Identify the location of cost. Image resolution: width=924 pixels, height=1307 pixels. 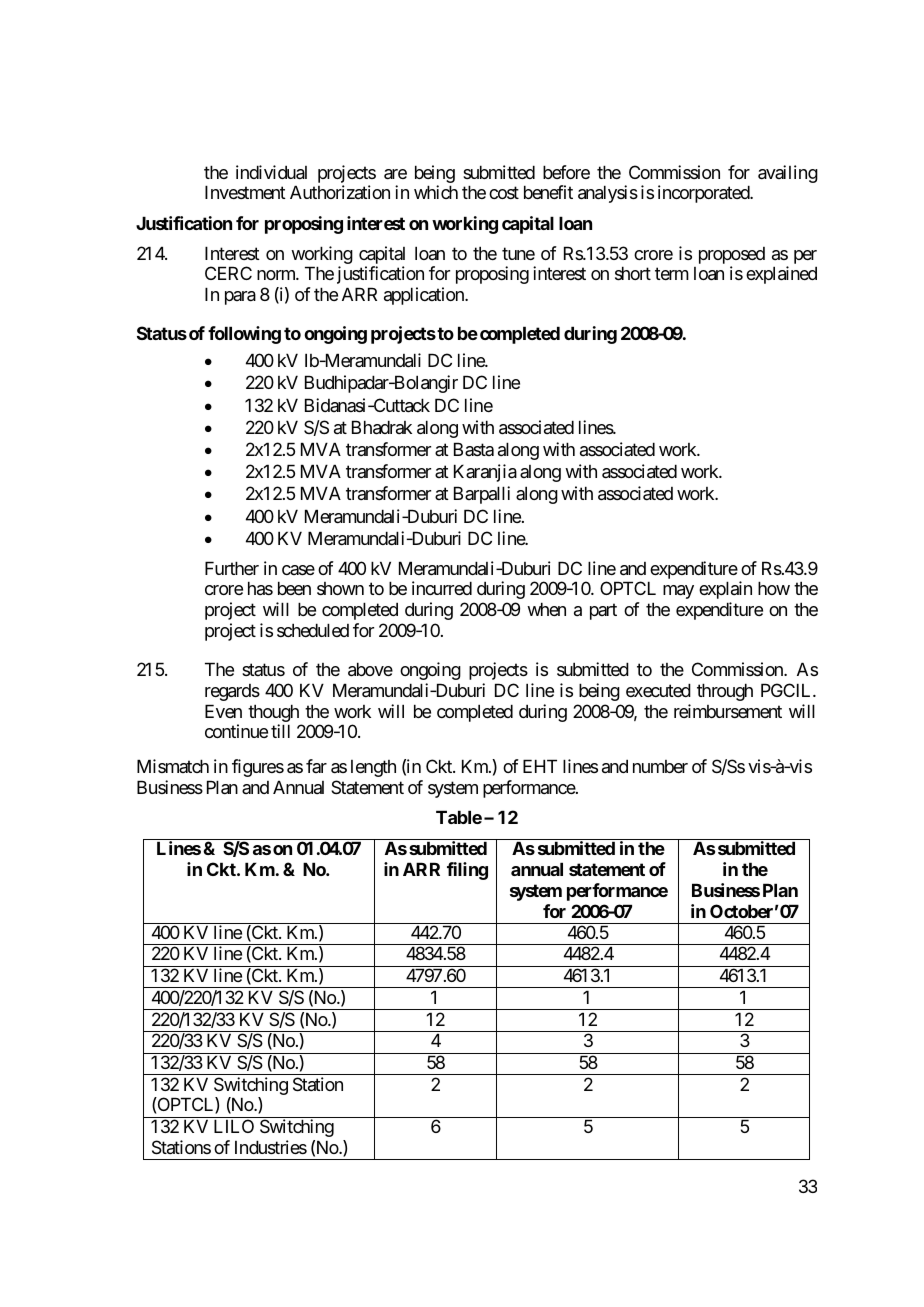
(504, 193).
